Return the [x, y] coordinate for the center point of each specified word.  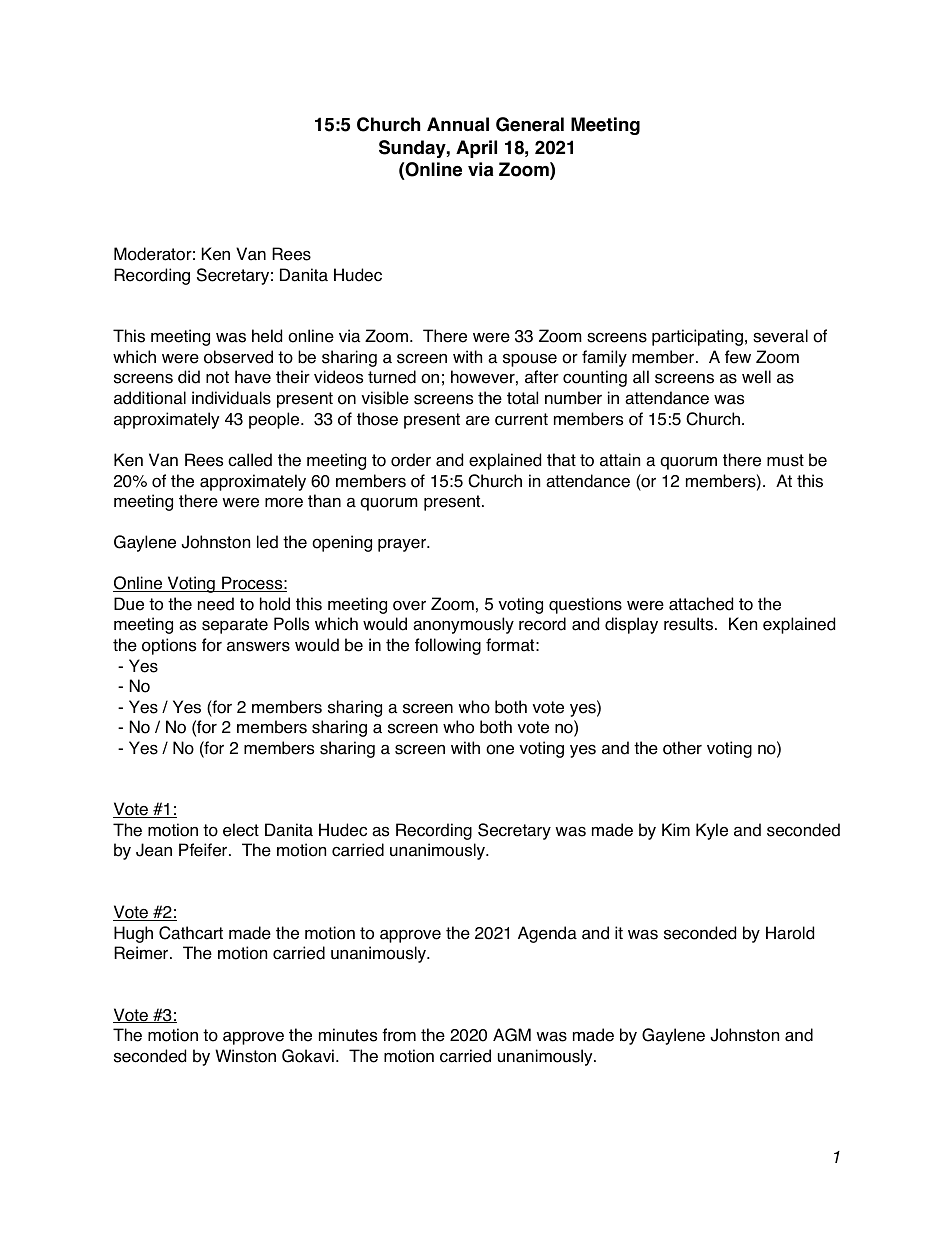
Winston [245, 1056]
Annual [458, 124]
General [530, 124]
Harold [790, 933]
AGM [512, 1035]
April [476, 149]
